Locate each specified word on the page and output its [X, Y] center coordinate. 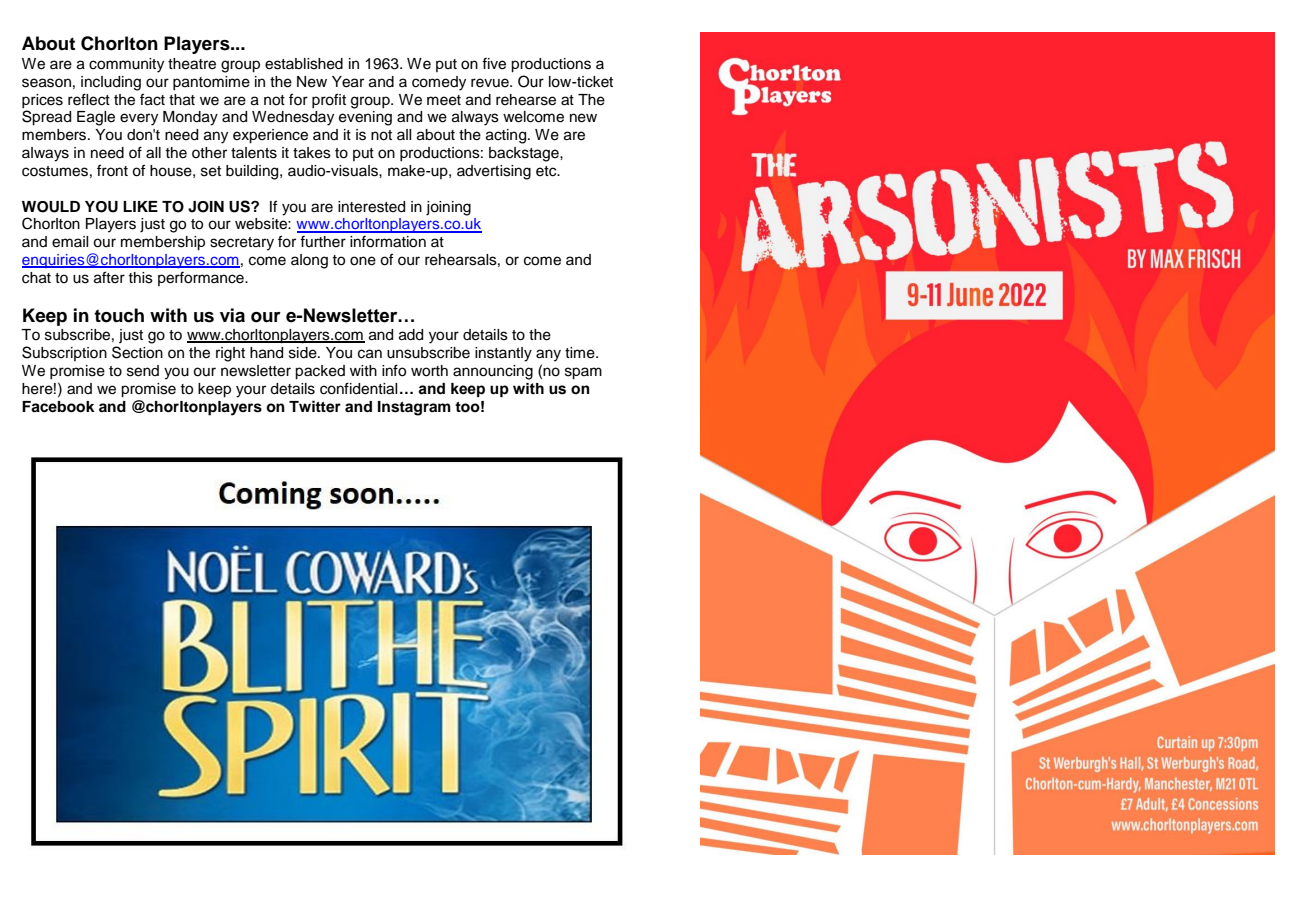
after [109, 277]
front [112, 170]
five [494, 64]
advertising [494, 172]
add [411, 335]
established [304, 64]
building [253, 172]
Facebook [58, 407]
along [309, 261]
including [111, 83]
